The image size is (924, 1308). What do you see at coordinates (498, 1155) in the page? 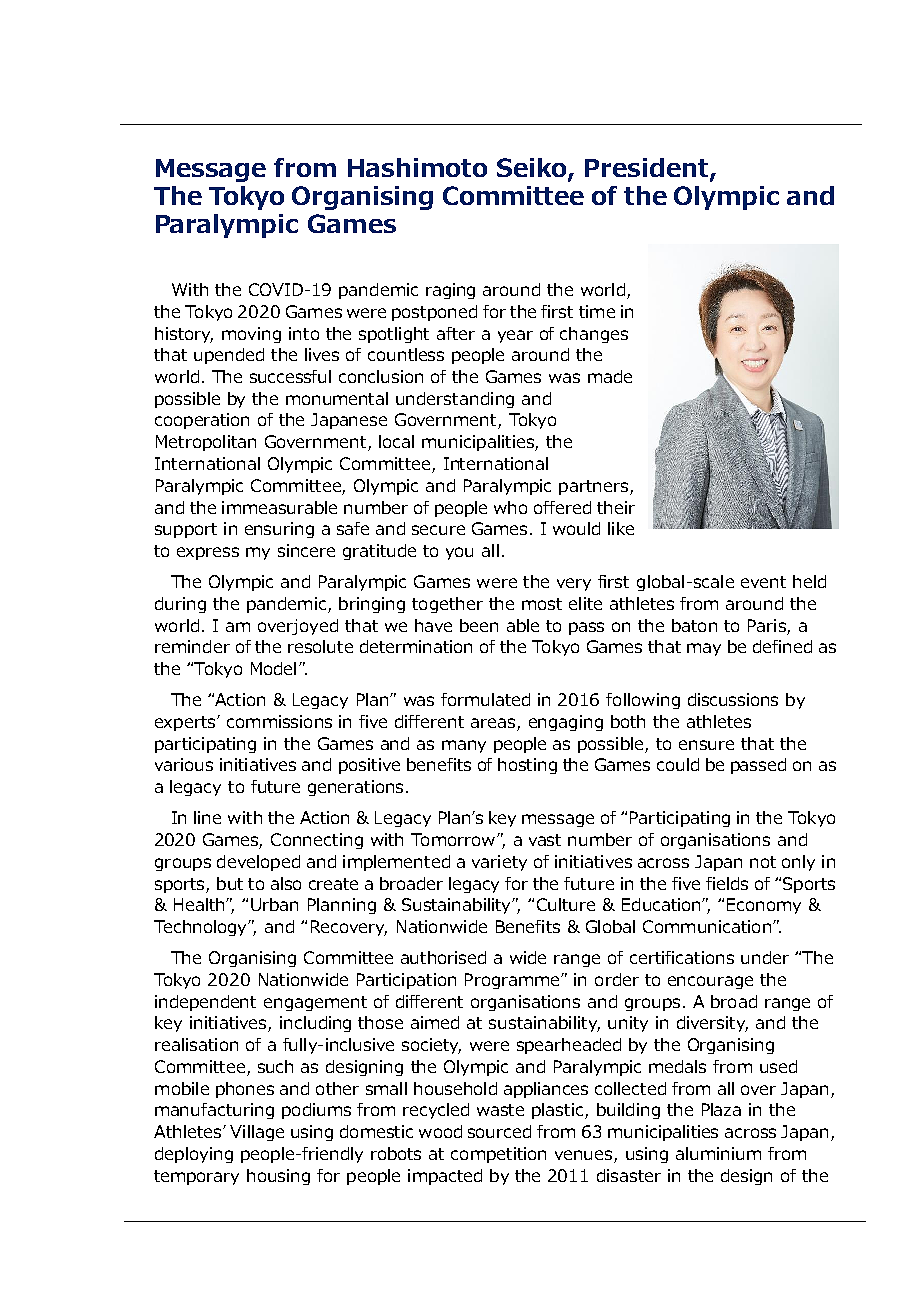
I see `competition` at bounding box center [498, 1155].
